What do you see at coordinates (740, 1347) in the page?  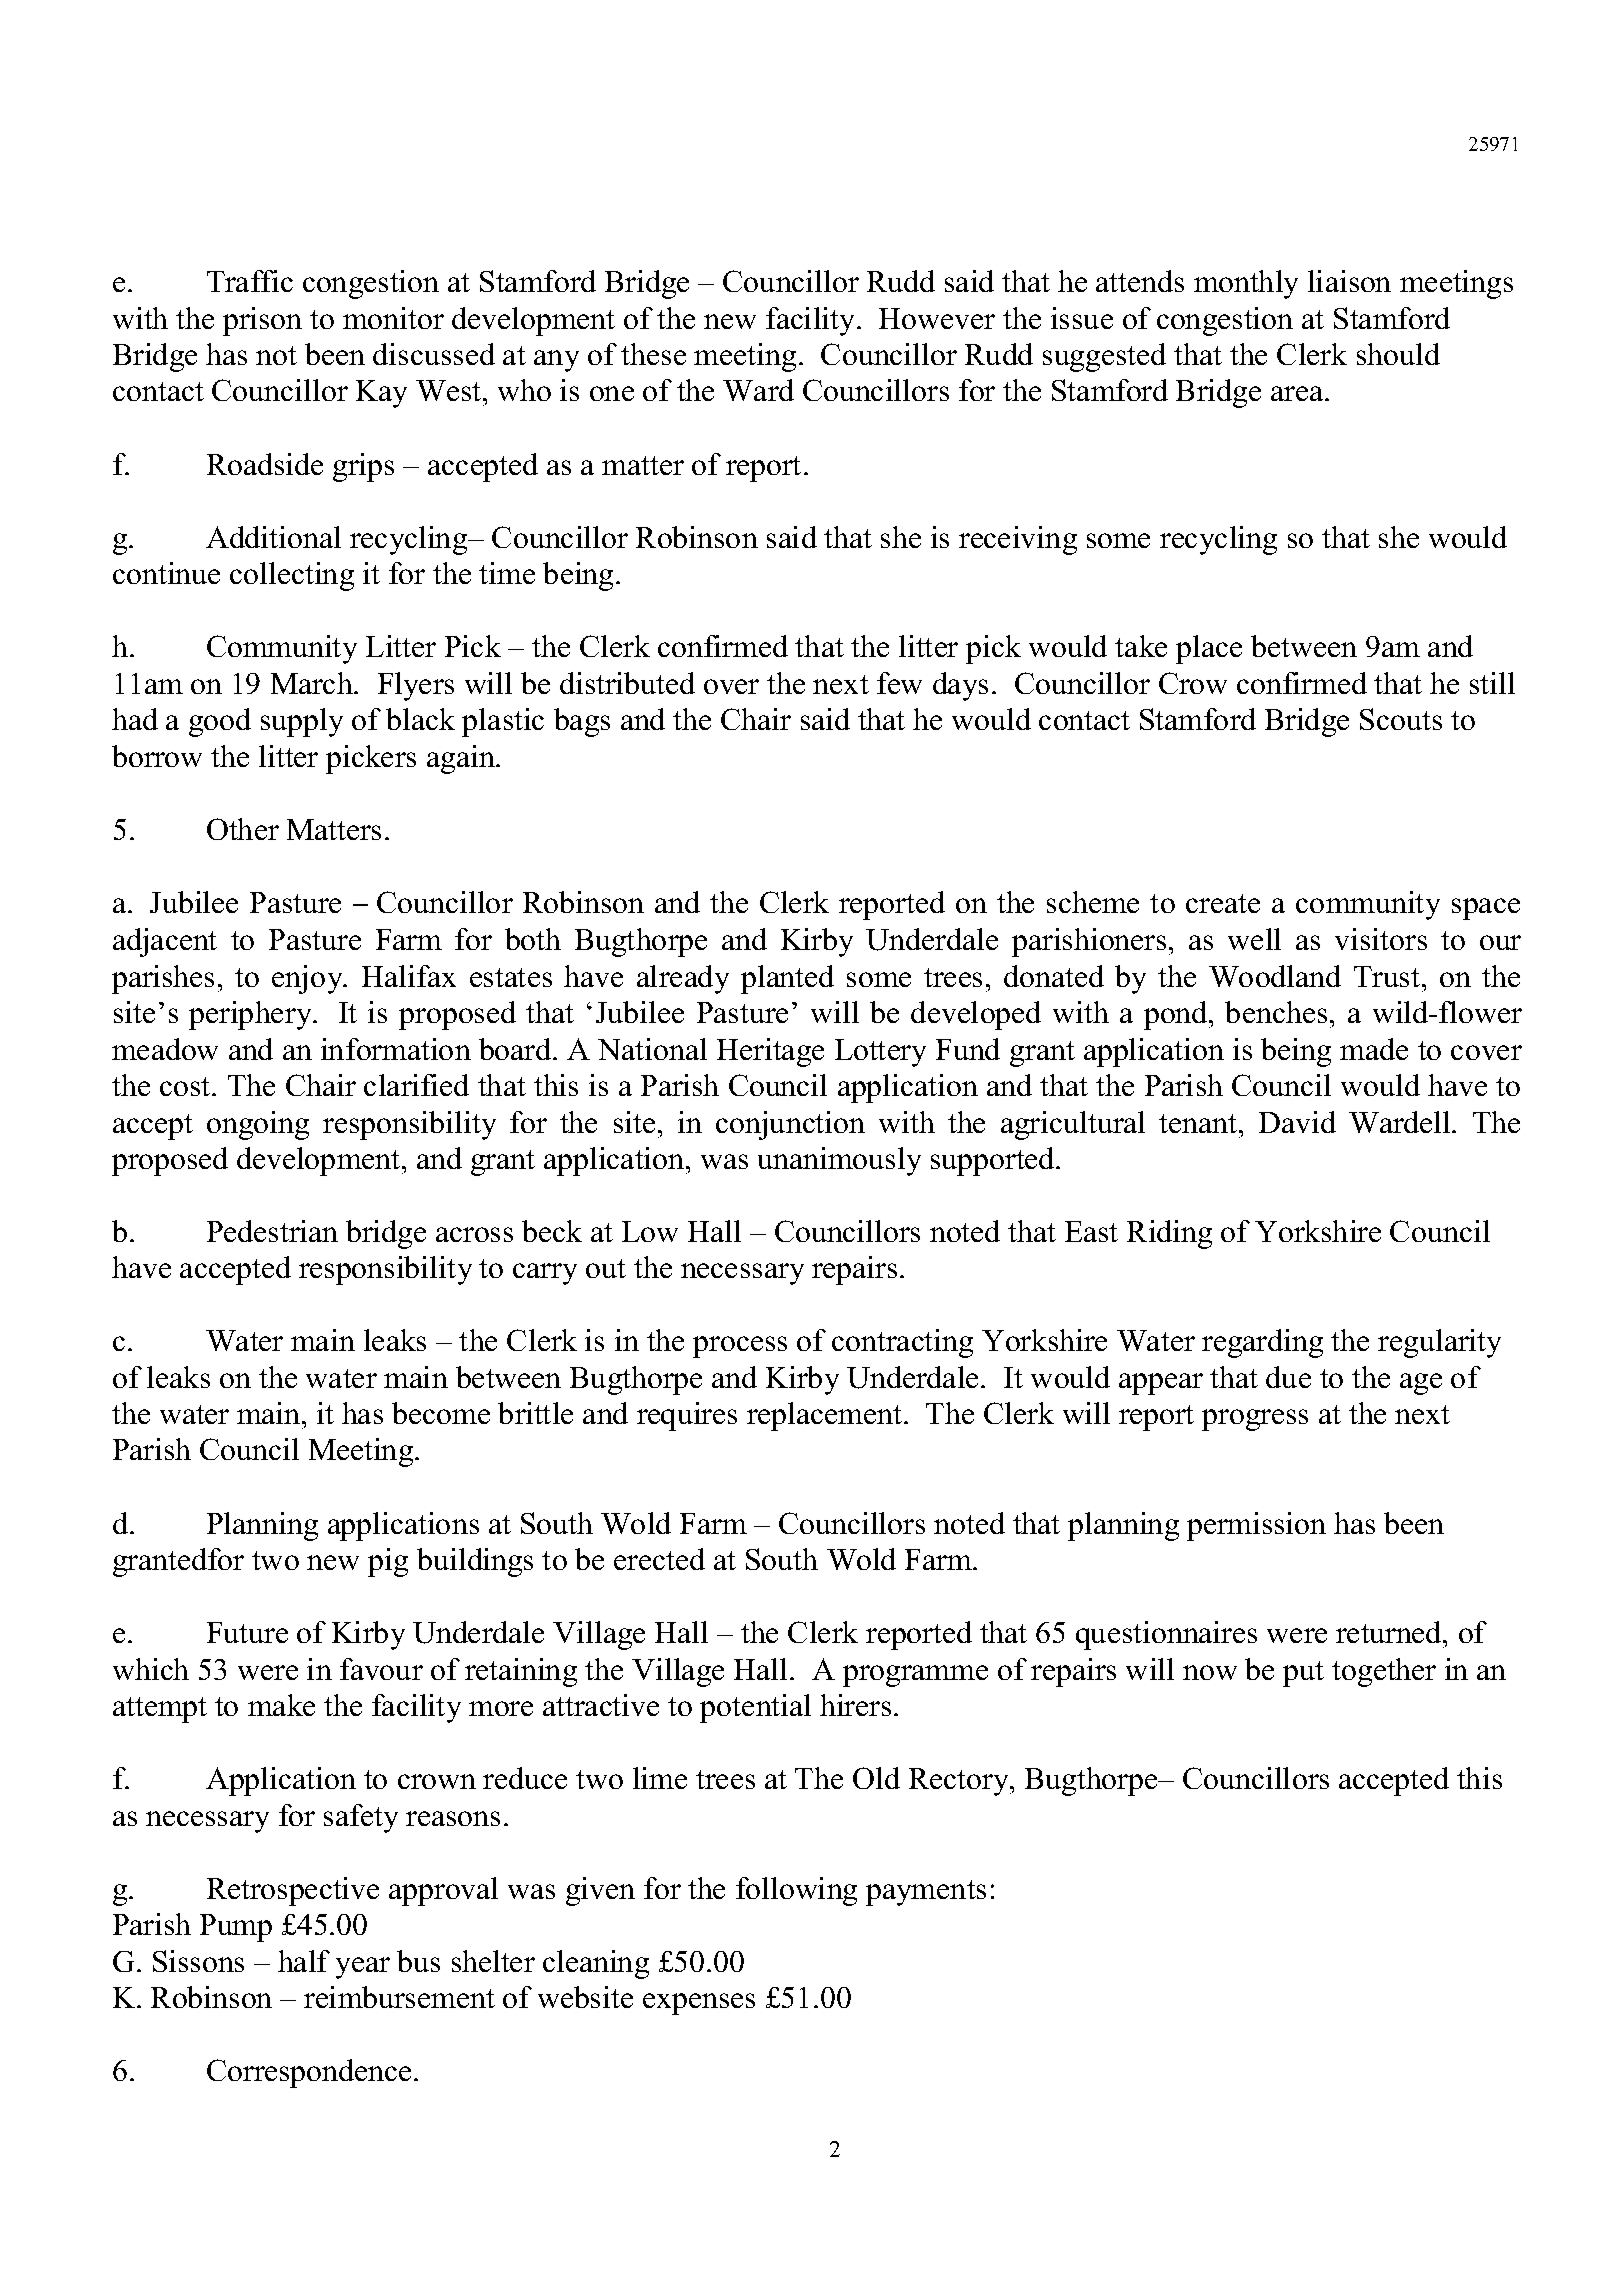 I see `process` at bounding box center [740, 1347].
